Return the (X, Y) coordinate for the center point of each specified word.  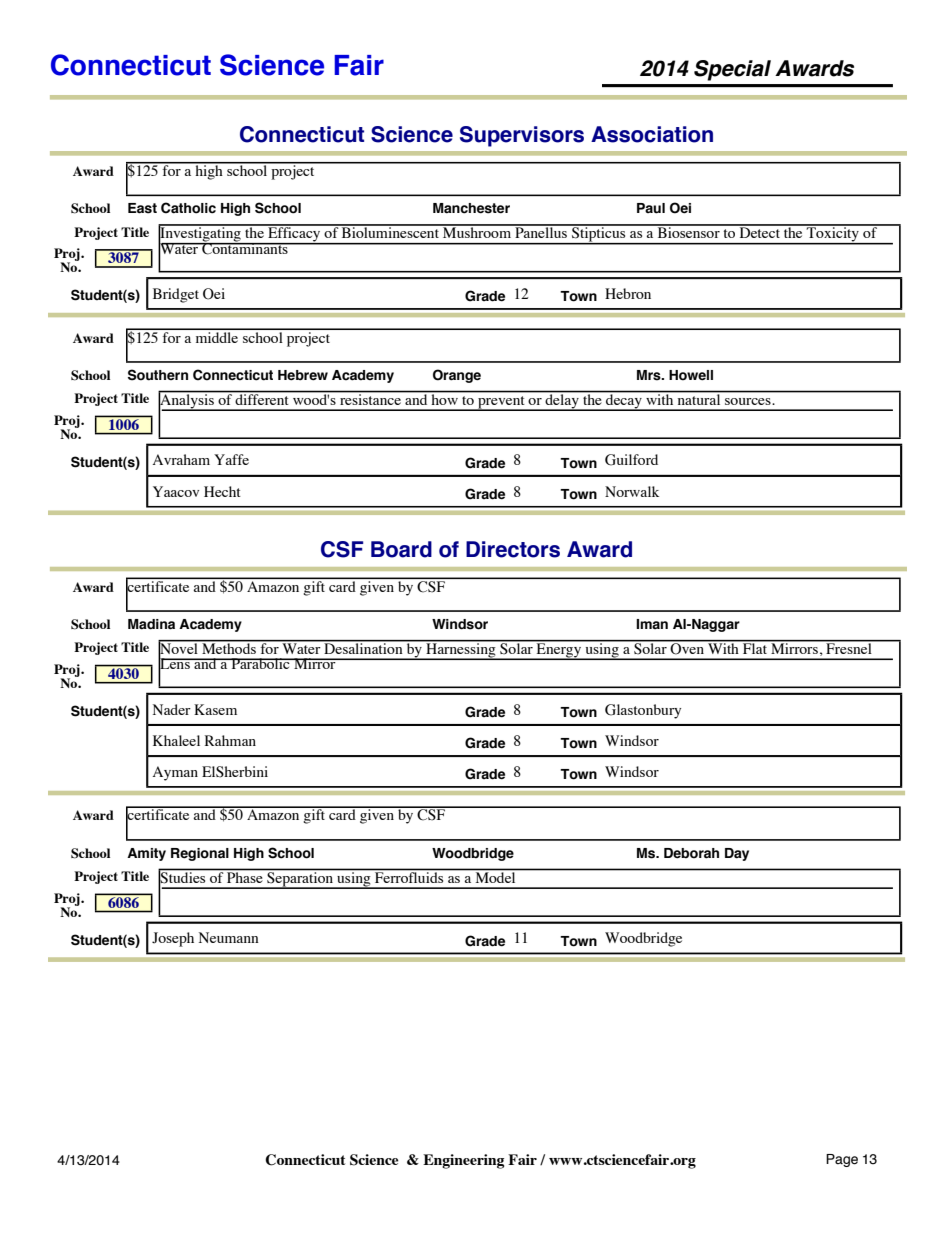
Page (842, 1160)
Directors (513, 549)
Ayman (175, 773)
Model (495, 876)
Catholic (188, 208)
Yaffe (231, 459)
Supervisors (522, 136)
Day (737, 854)
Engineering (463, 1161)
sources (749, 401)
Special (732, 70)
